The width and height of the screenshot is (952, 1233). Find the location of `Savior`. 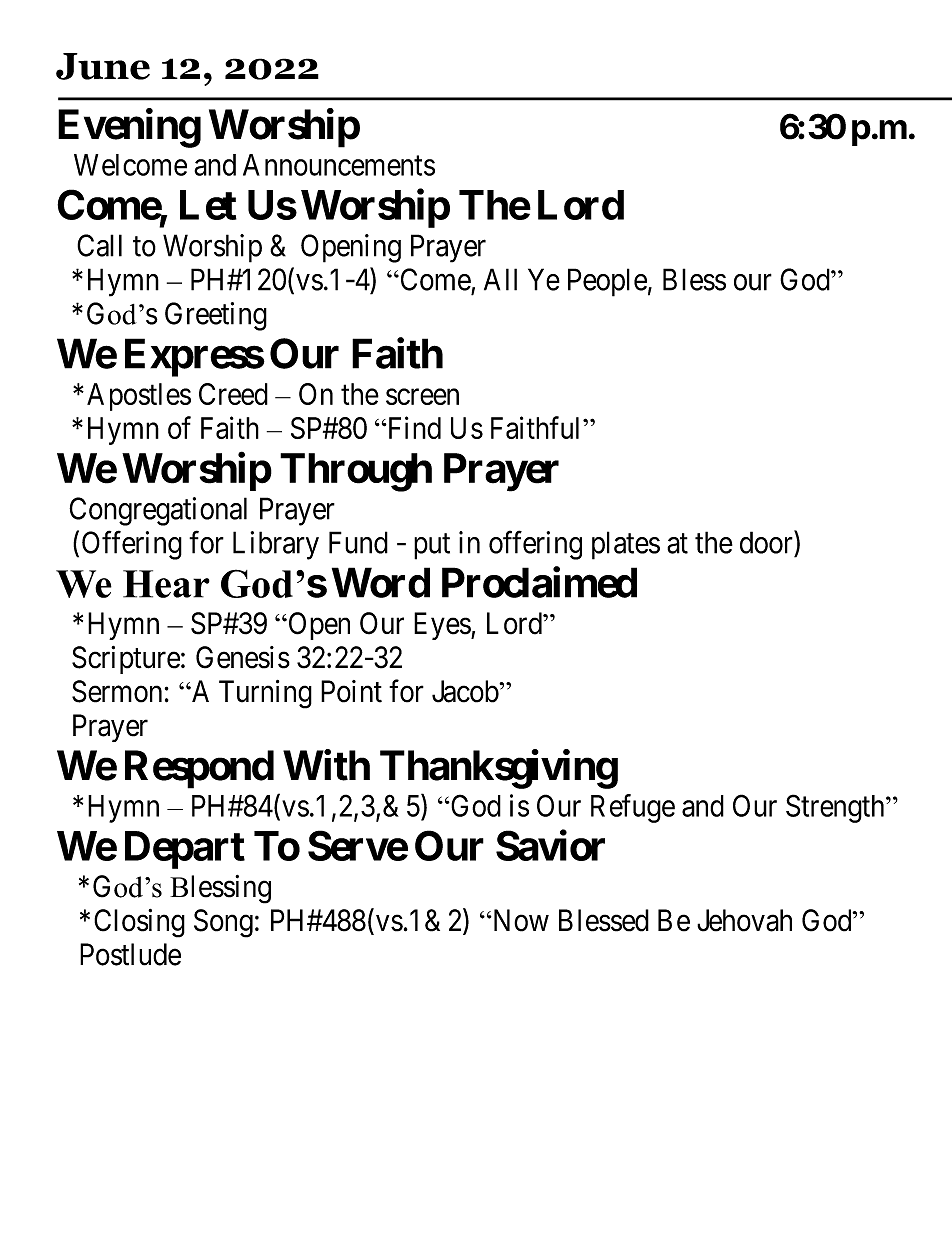

Savior is located at coordinates (550, 845).
